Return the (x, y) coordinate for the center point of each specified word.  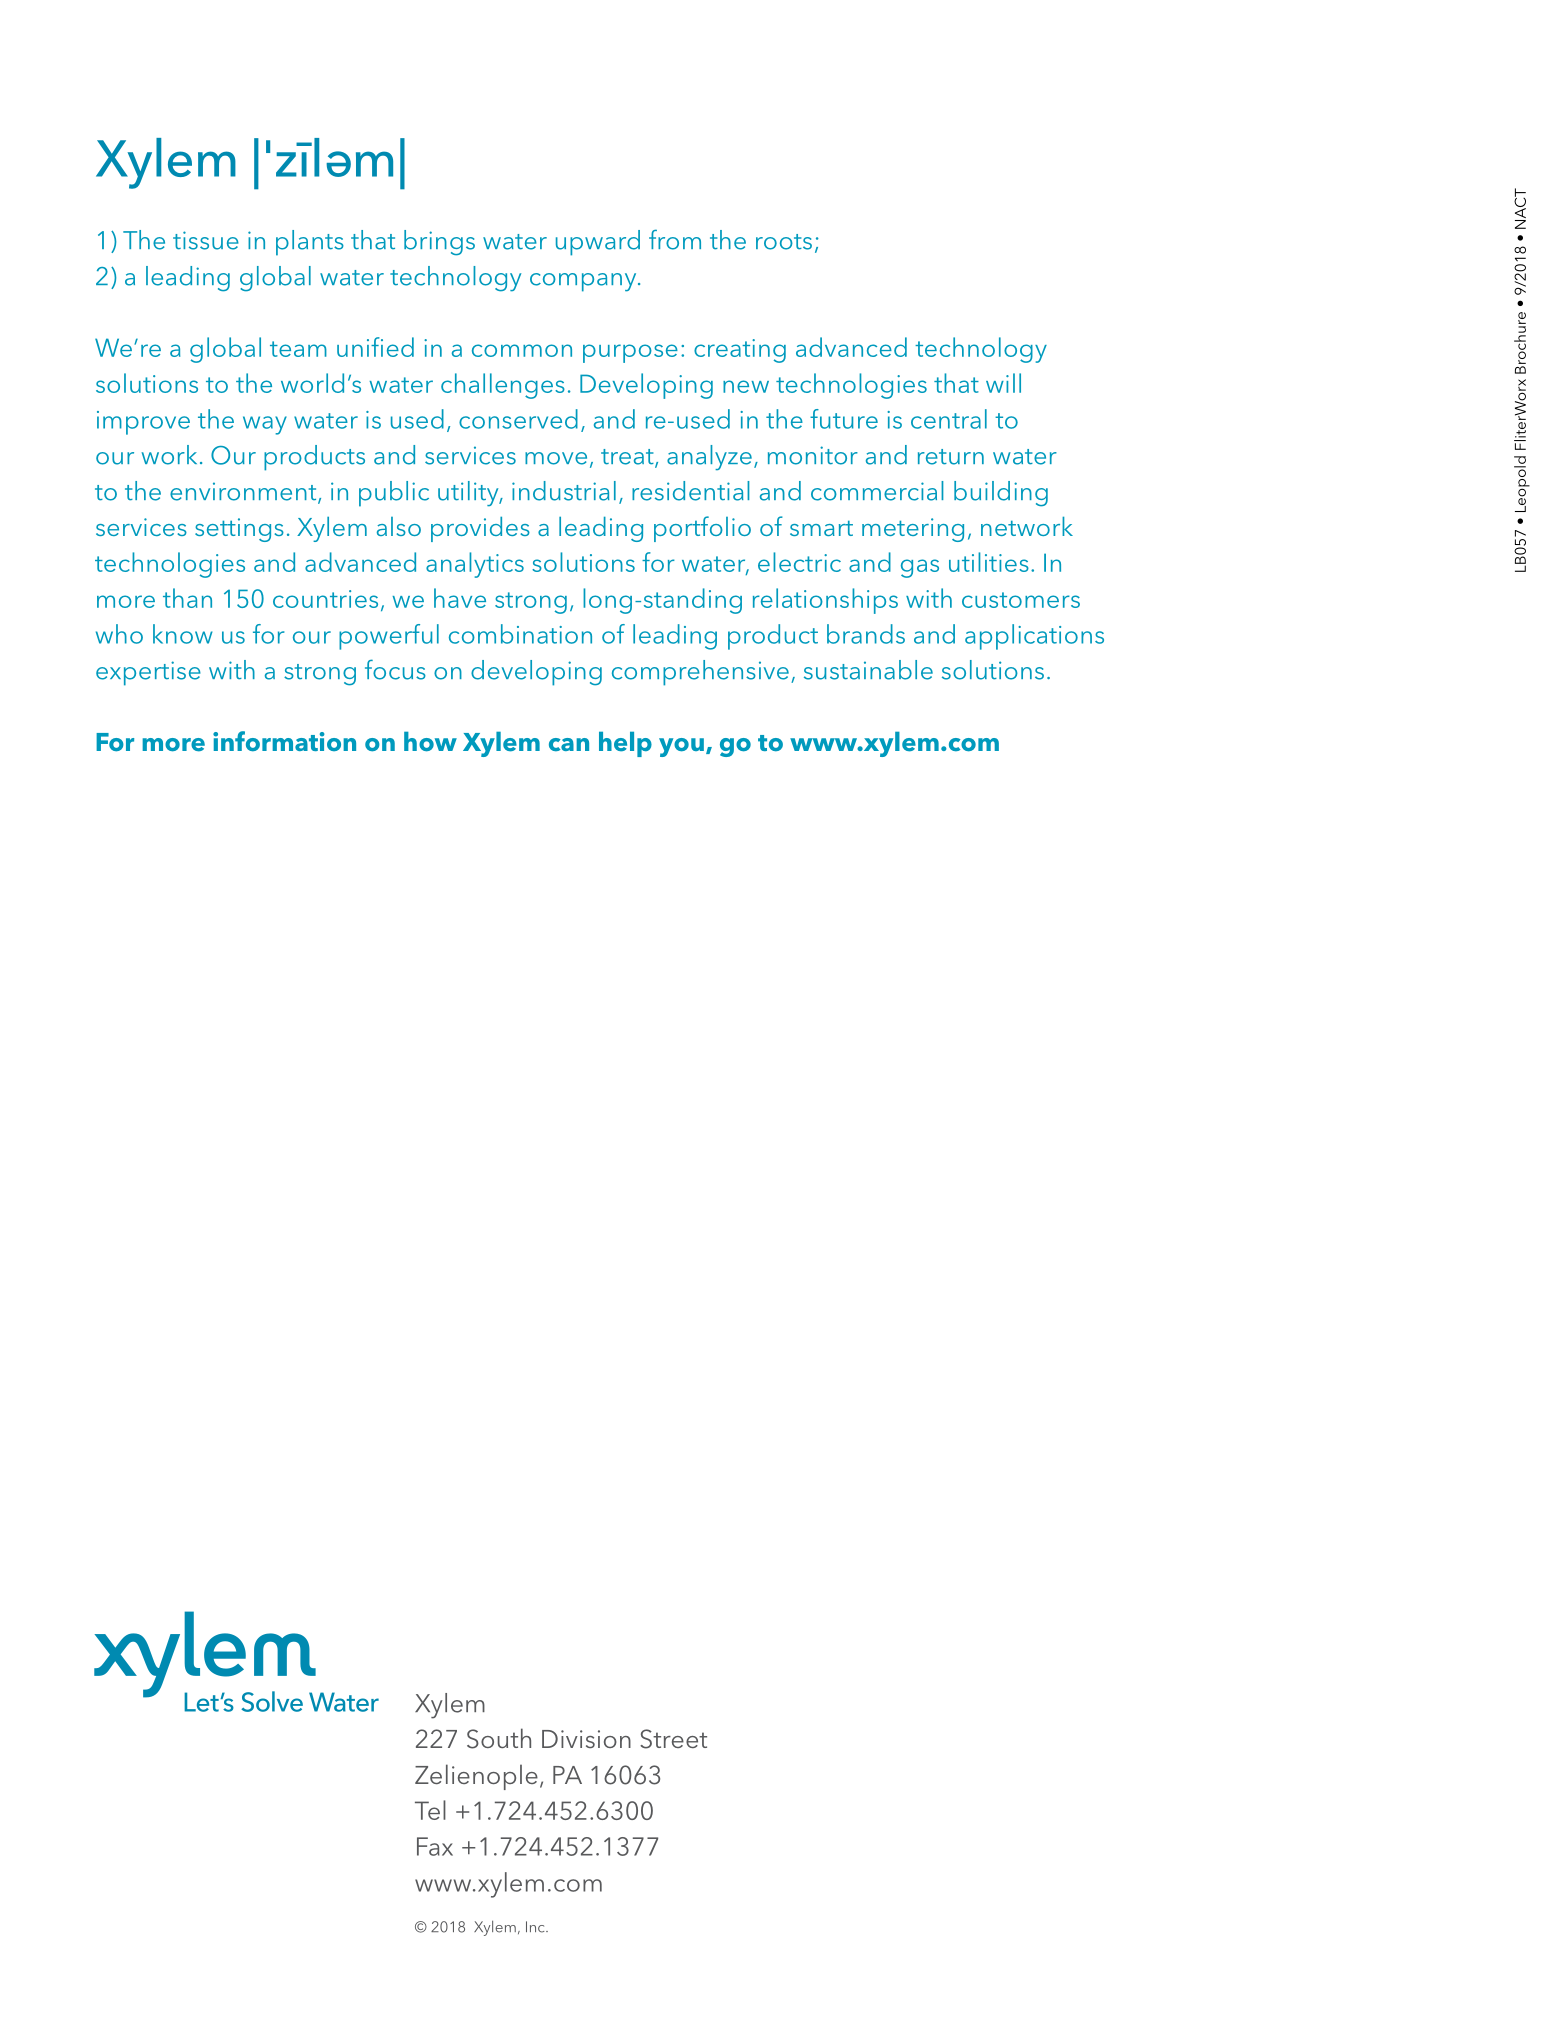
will (1003, 383)
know (183, 634)
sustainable (868, 670)
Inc (536, 1927)
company (584, 282)
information (284, 741)
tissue (206, 240)
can (569, 744)
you (681, 747)
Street (673, 1739)
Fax (435, 1846)
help (625, 744)
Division (586, 1739)
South (499, 1738)
